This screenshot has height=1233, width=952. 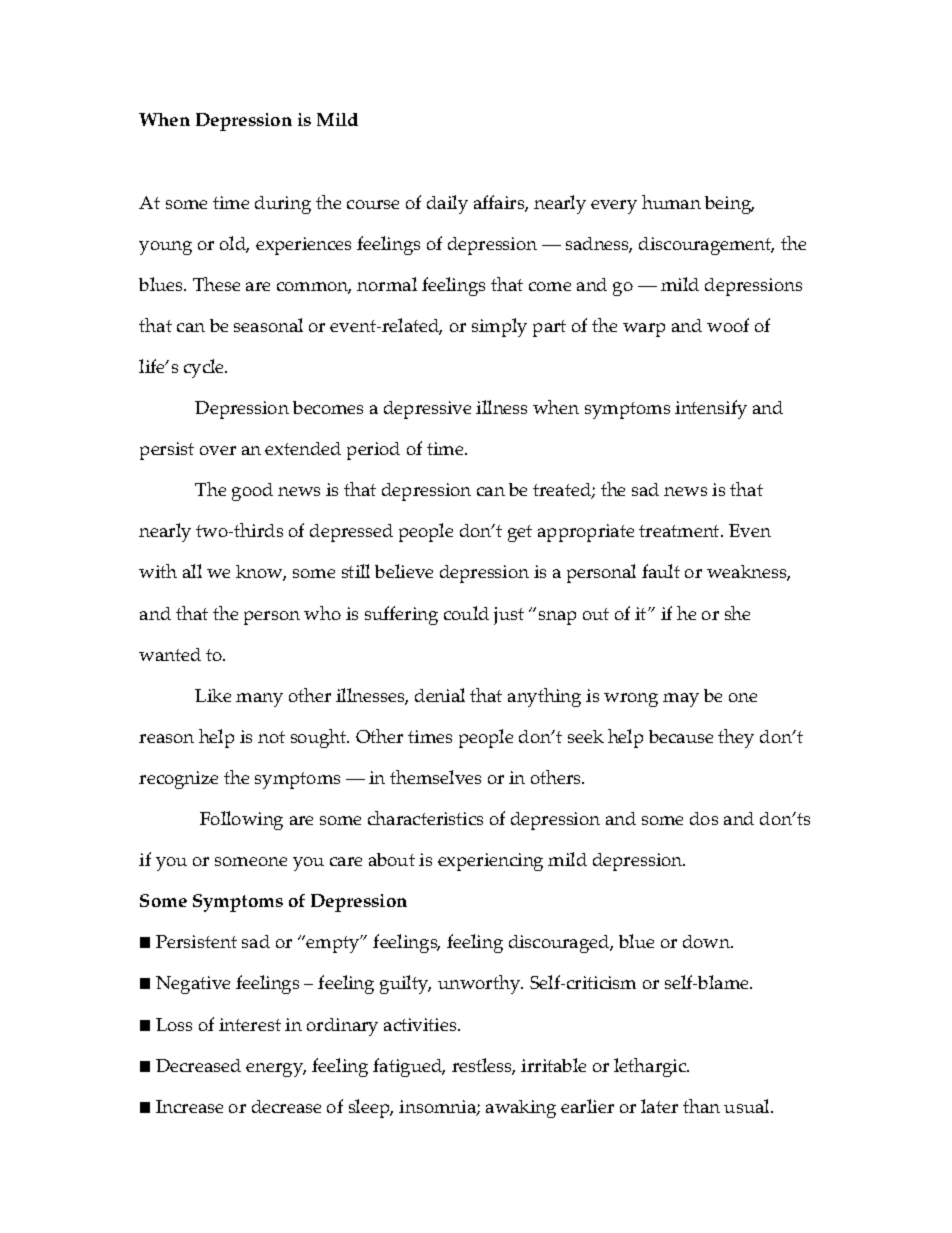 I want to click on old, so click(x=234, y=244).
